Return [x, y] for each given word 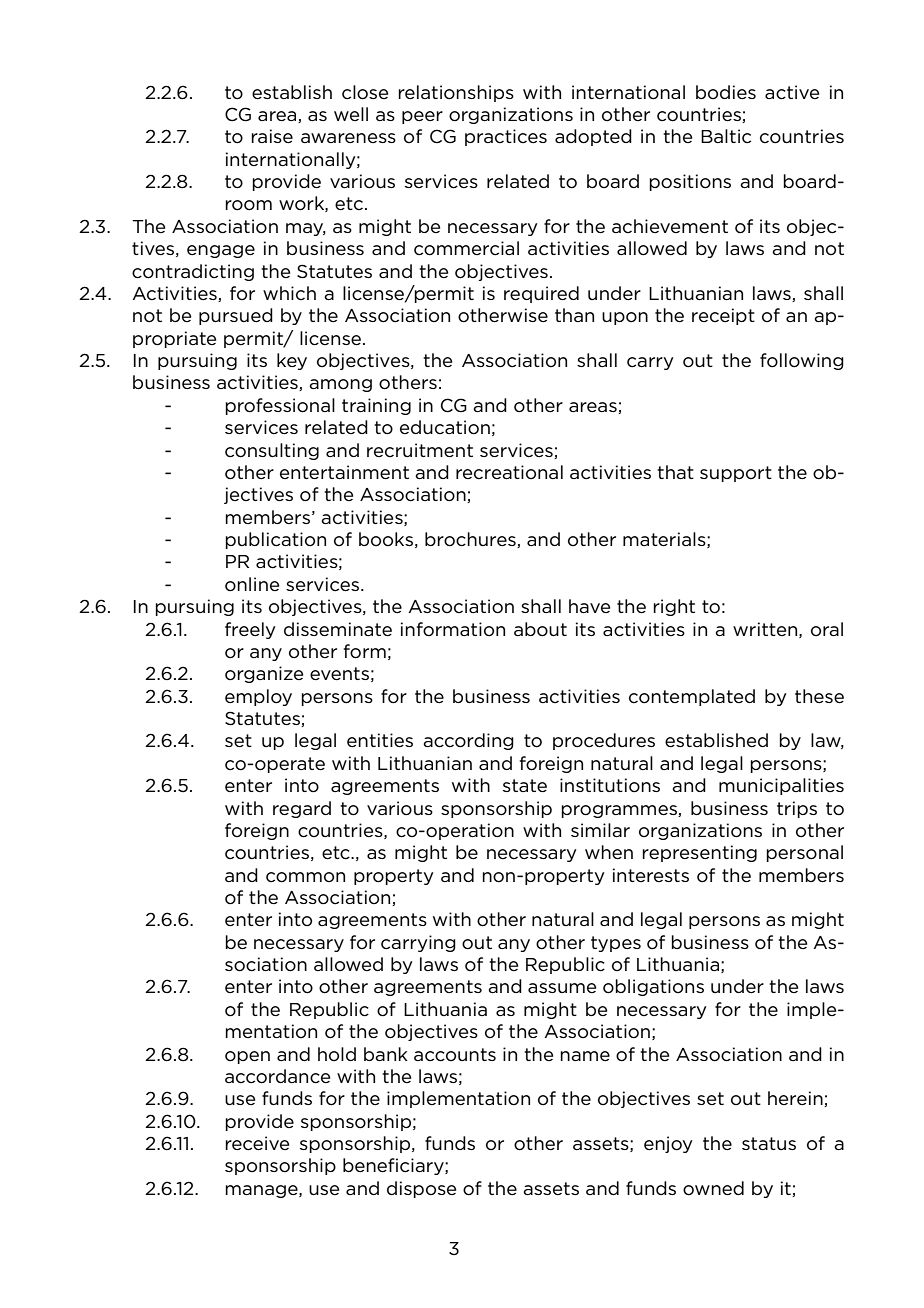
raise [272, 136]
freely [250, 630]
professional [280, 406]
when [609, 852]
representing [699, 853]
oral [827, 629]
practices [506, 137]
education [445, 427]
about [540, 629]
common [305, 877]
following [802, 361]
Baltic [726, 136]
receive [257, 1143]
